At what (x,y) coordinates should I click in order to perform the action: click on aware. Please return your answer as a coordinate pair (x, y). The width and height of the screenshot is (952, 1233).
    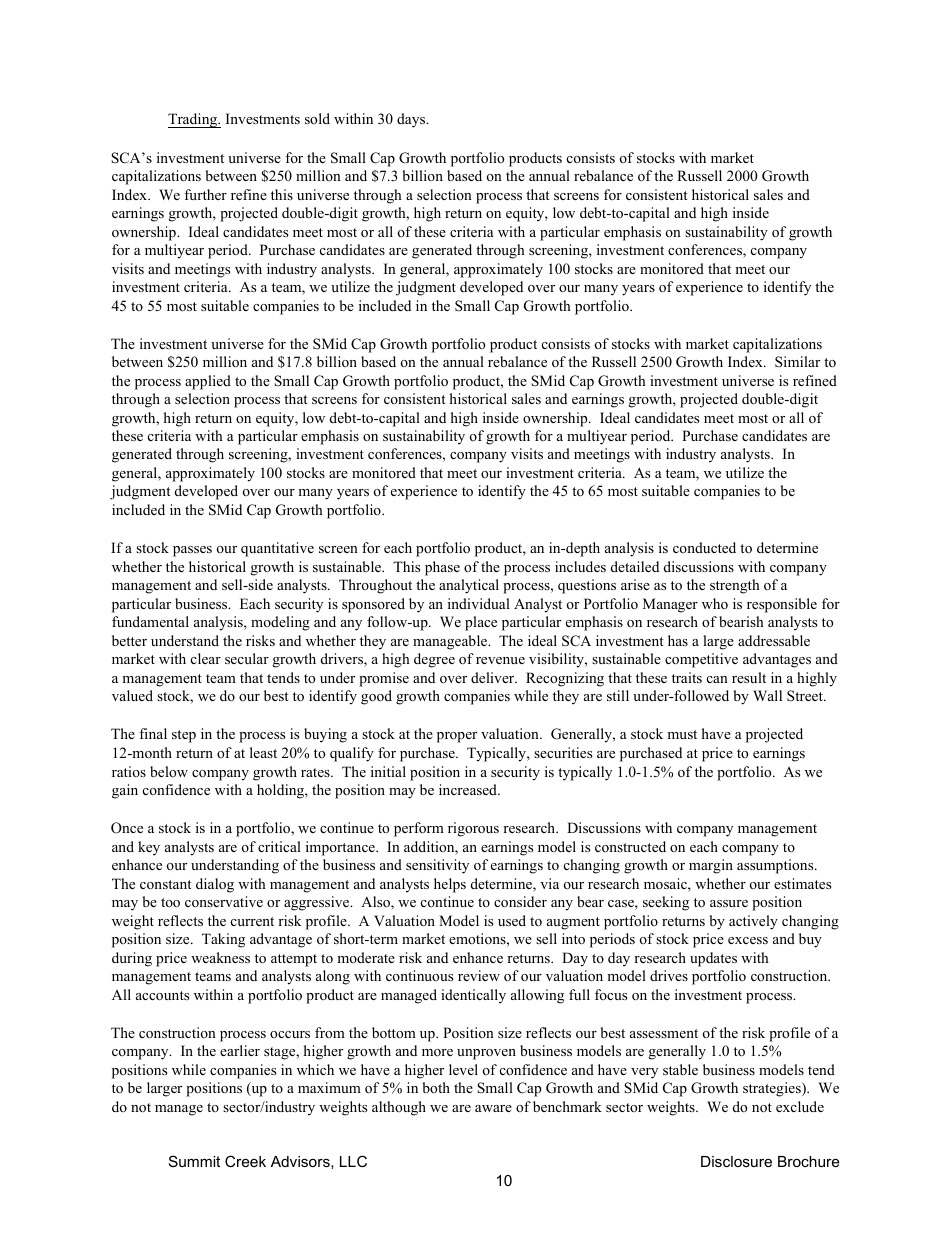
    Looking at the image, I should click on (493, 1108).
